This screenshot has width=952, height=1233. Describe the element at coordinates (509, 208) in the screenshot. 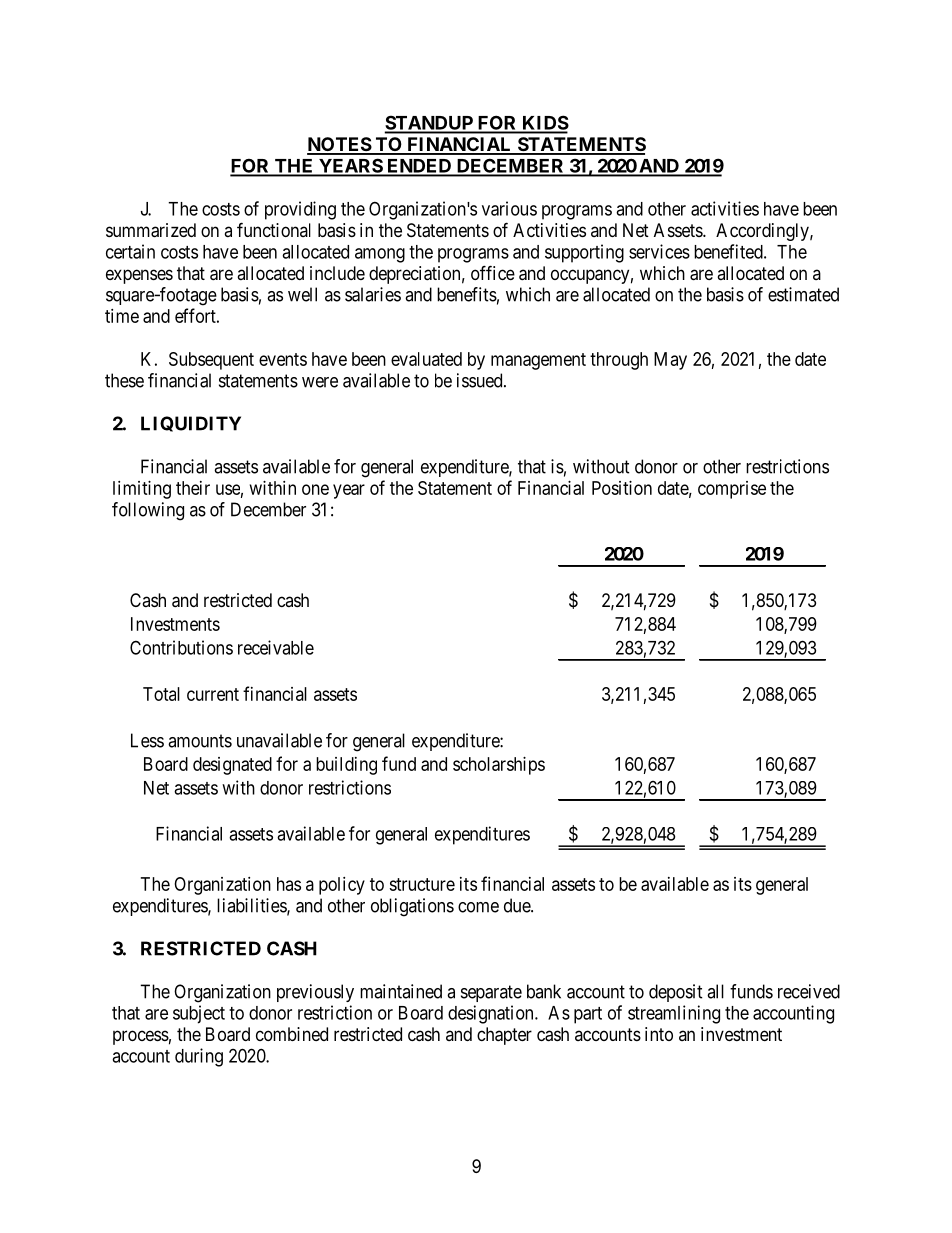

I see `various` at that location.
